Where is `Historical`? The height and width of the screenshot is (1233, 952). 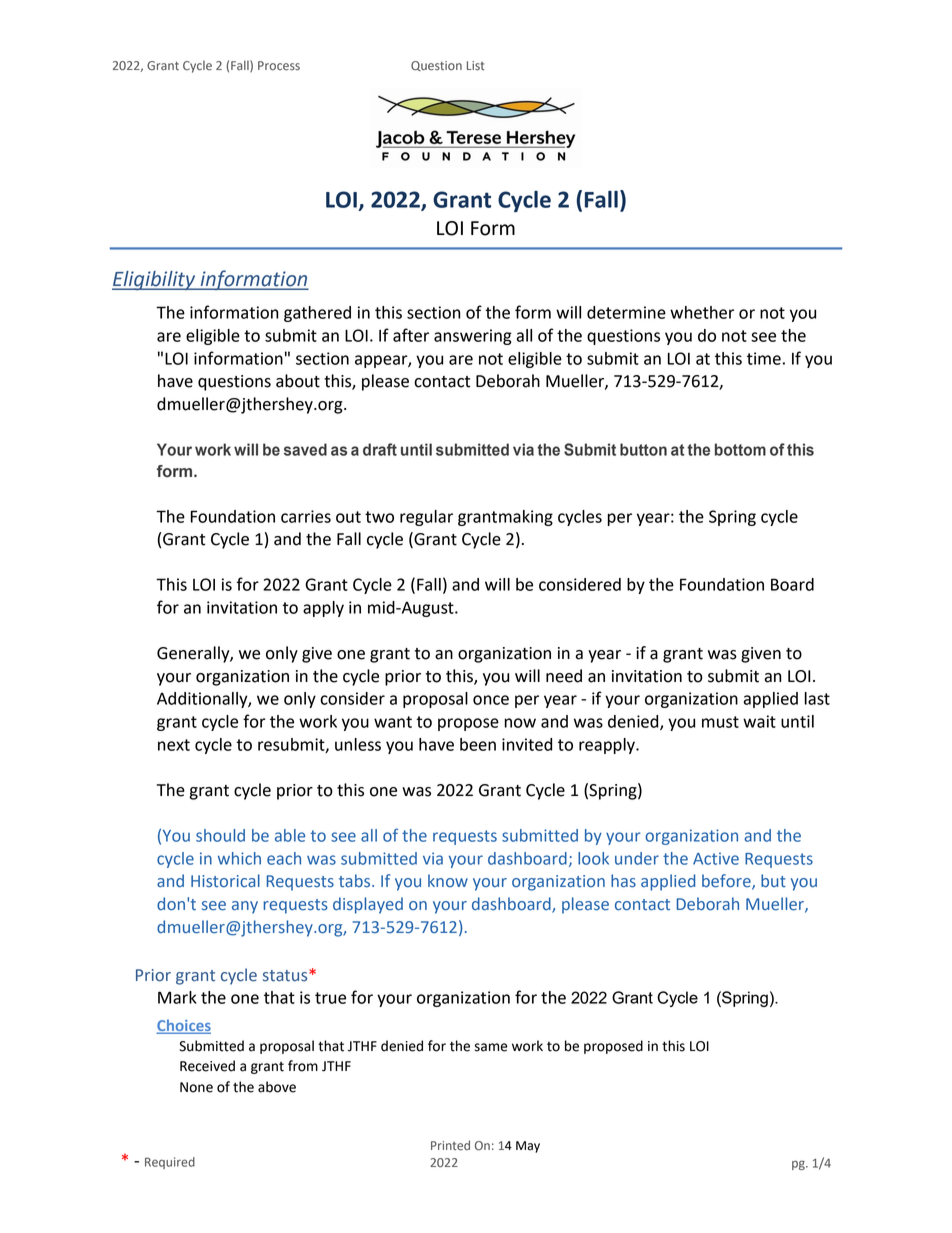 Historical is located at coordinates (225, 881).
